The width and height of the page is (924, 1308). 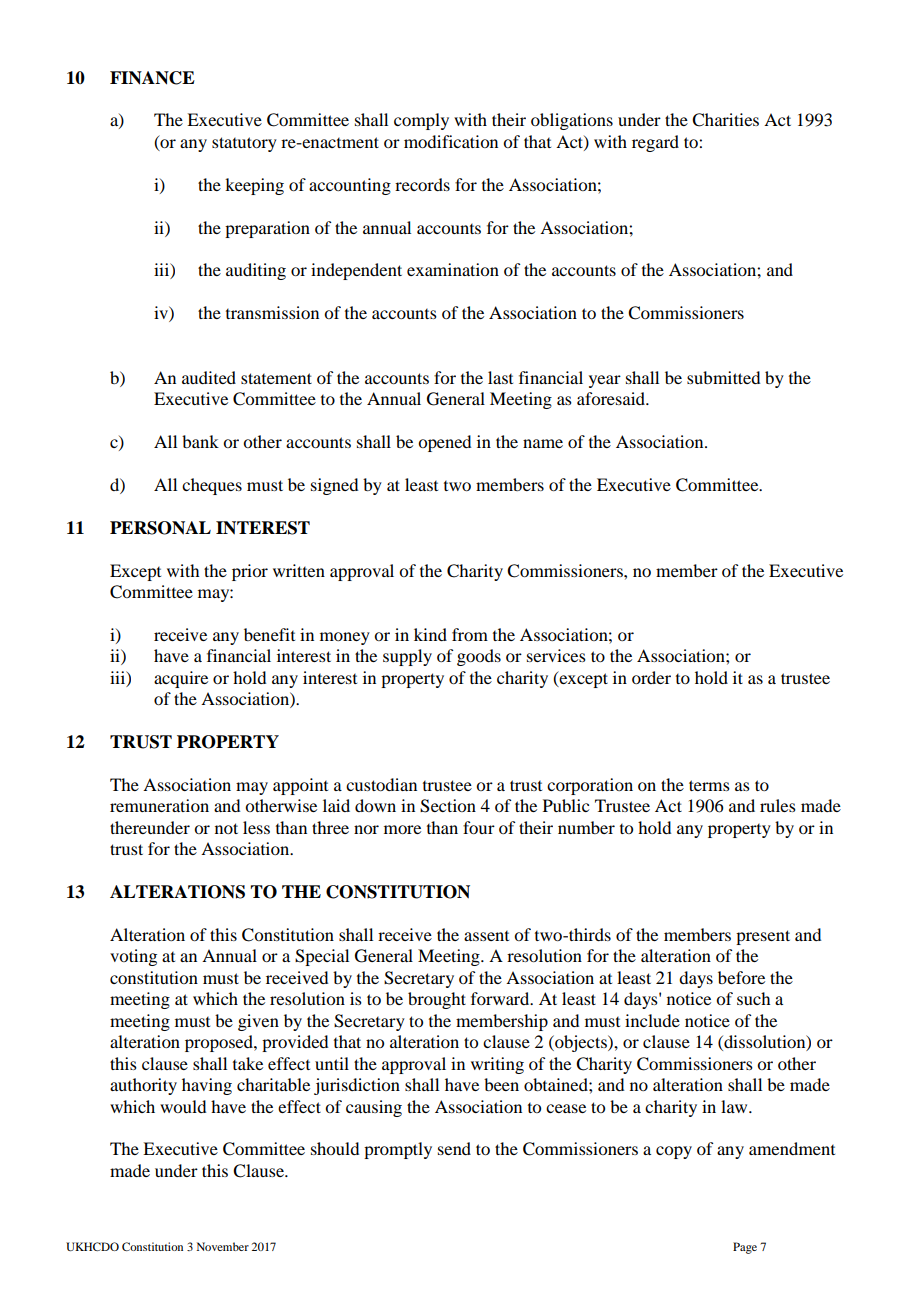 I want to click on November, so click(x=223, y=1246).
